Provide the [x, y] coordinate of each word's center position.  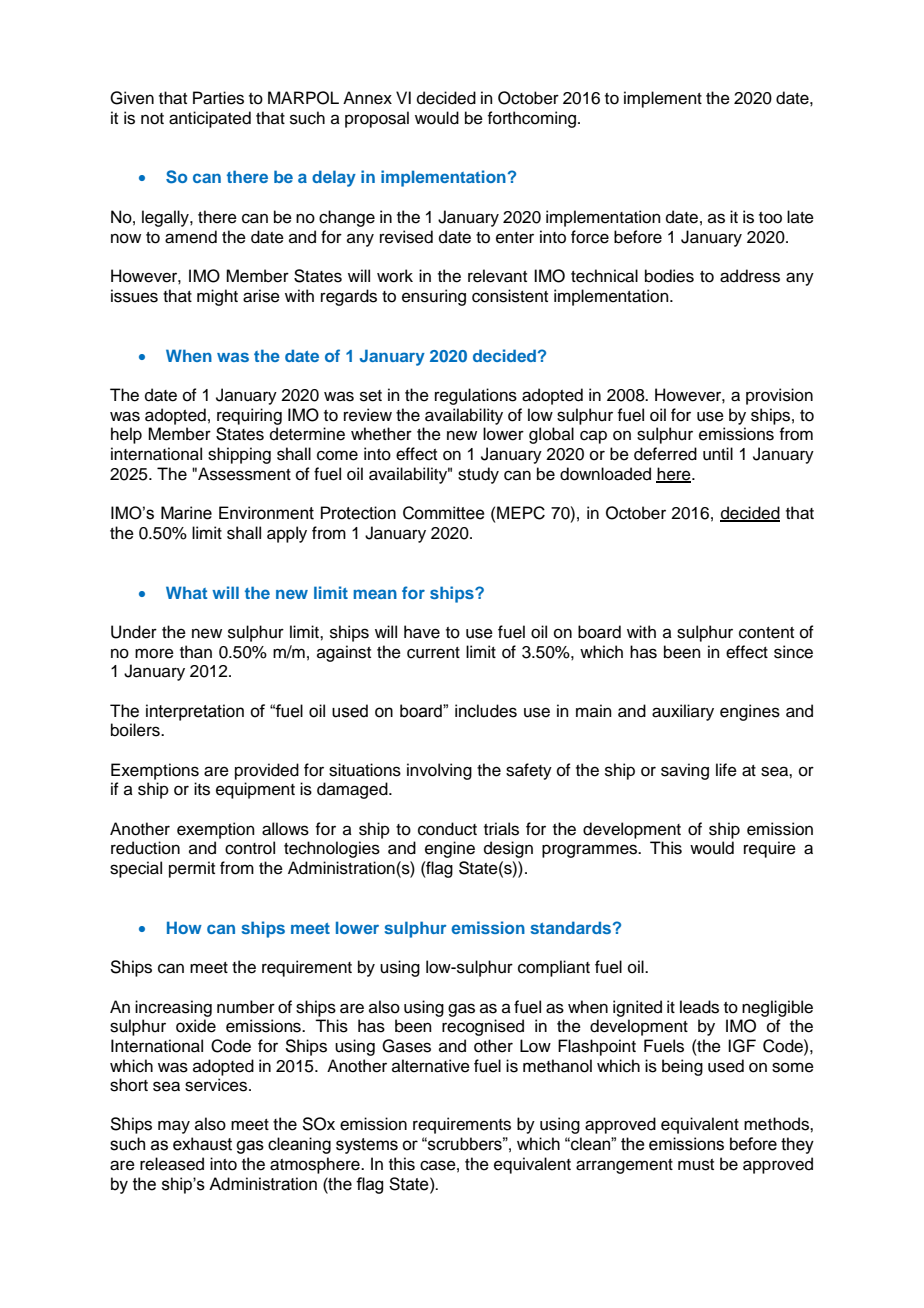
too [770, 218]
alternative [431, 1066]
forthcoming [531, 119]
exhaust [202, 1144]
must [696, 1165]
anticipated [210, 119]
